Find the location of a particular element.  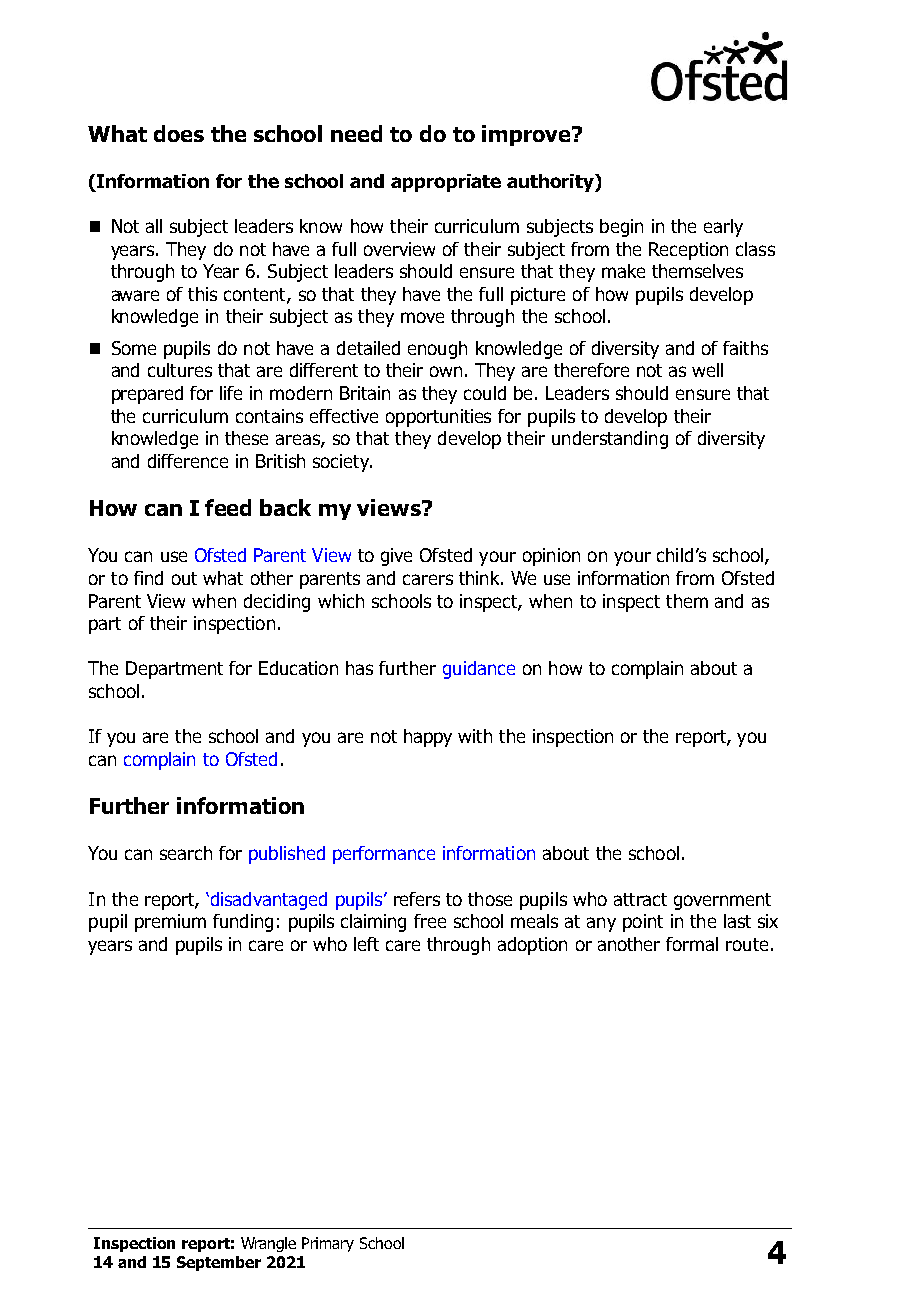

opinion is located at coordinates (551, 557).
